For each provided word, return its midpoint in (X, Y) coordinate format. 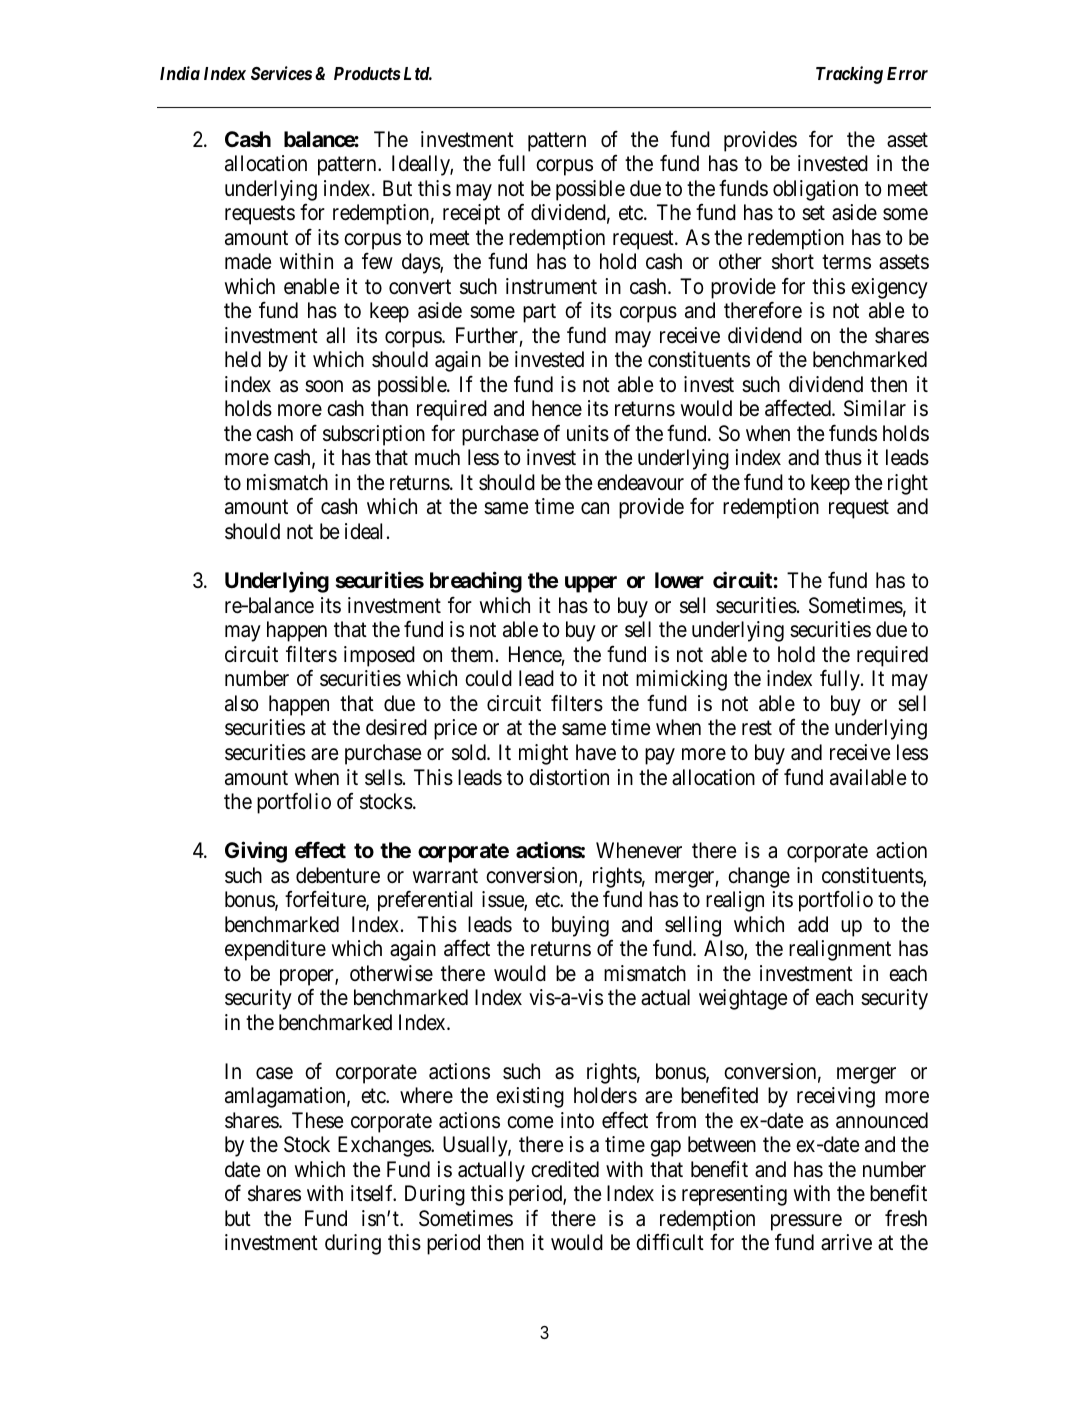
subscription (374, 435)
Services (281, 73)
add (813, 924)
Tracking (849, 75)
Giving (256, 852)
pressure (806, 1222)
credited (565, 1169)
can (595, 509)
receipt (471, 214)
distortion (569, 777)
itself (373, 1193)
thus (843, 457)
